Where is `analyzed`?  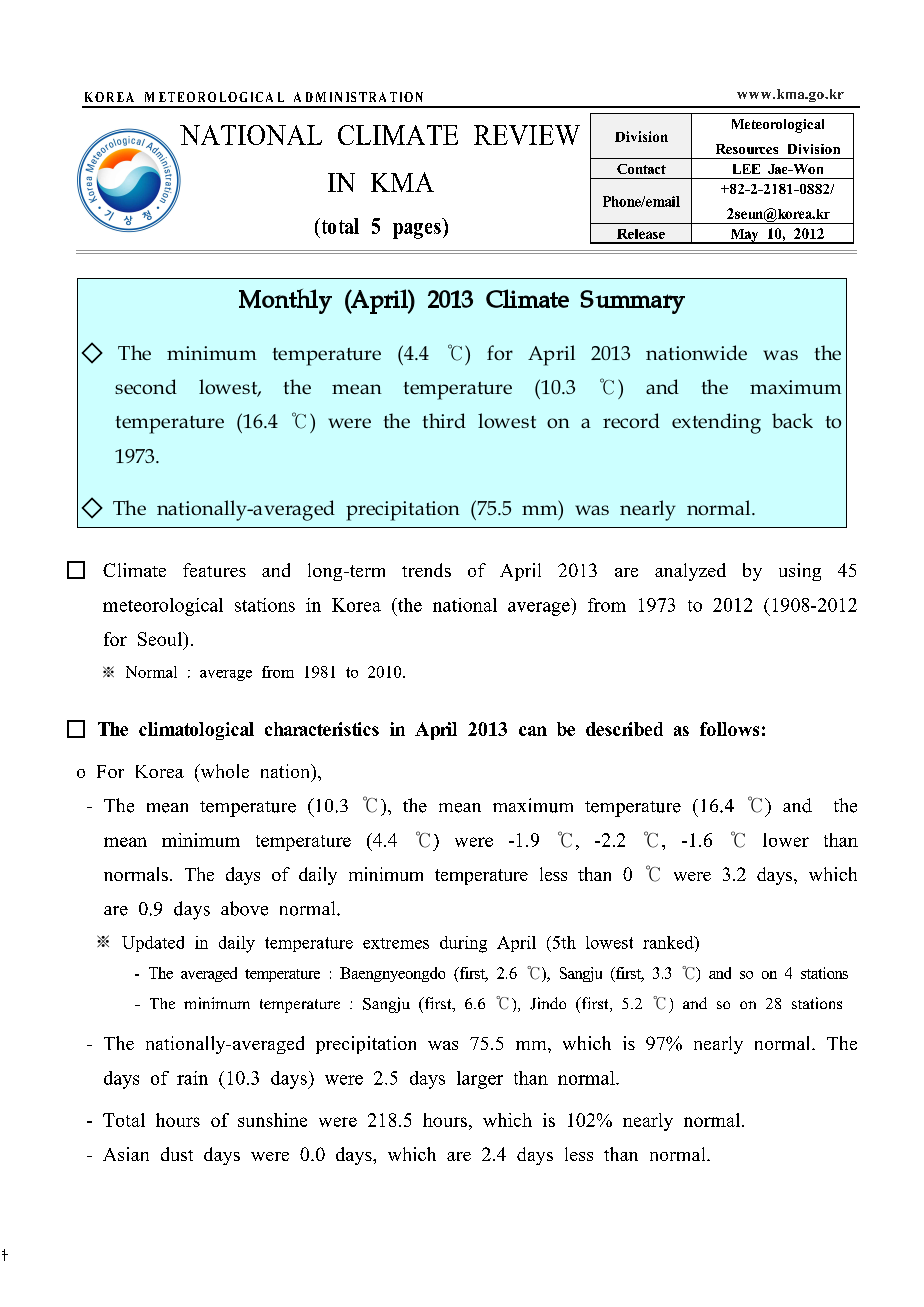 analyzed is located at coordinates (690, 572).
